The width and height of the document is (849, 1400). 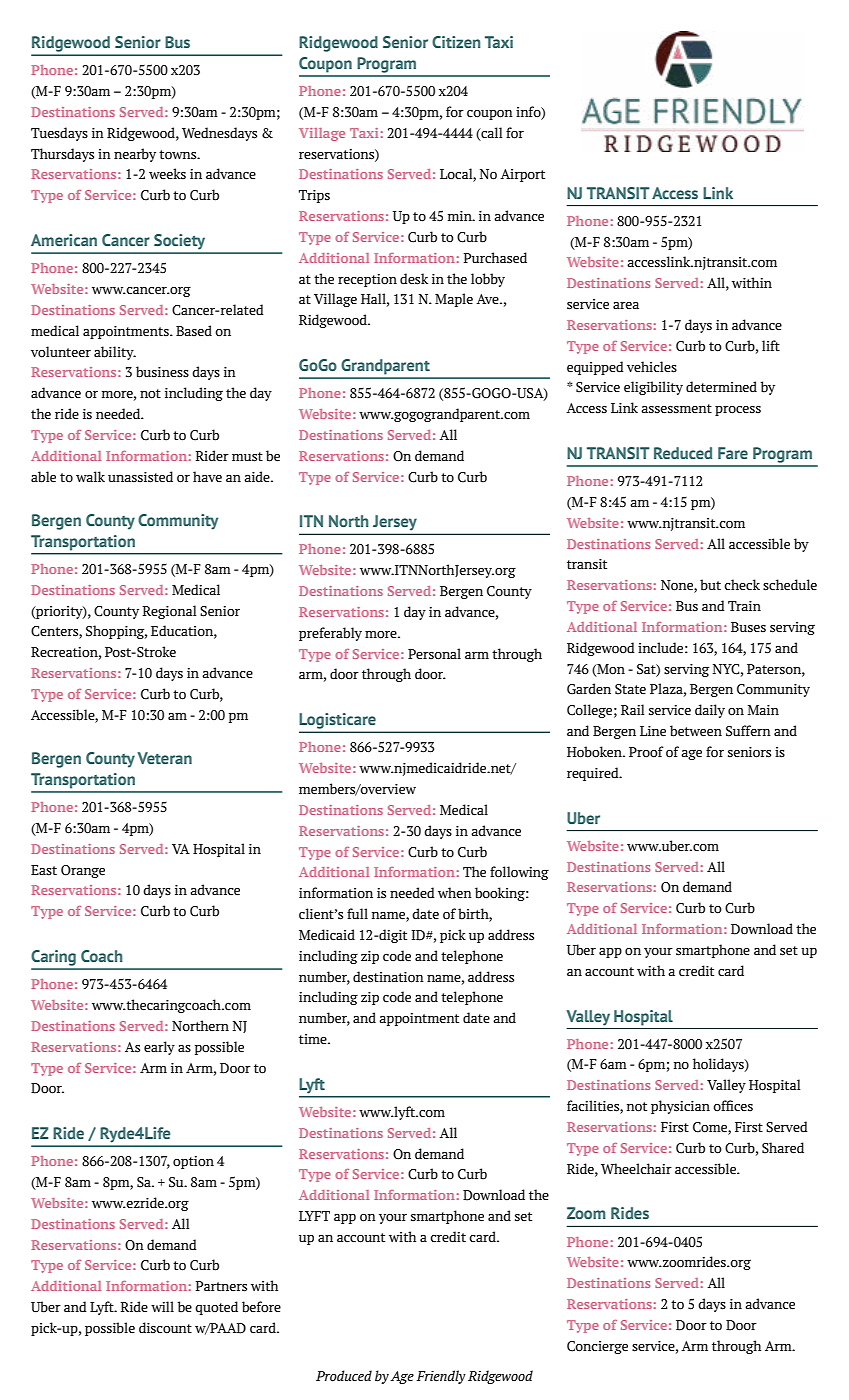 I want to click on discount, so click(x=165, y=1328).
